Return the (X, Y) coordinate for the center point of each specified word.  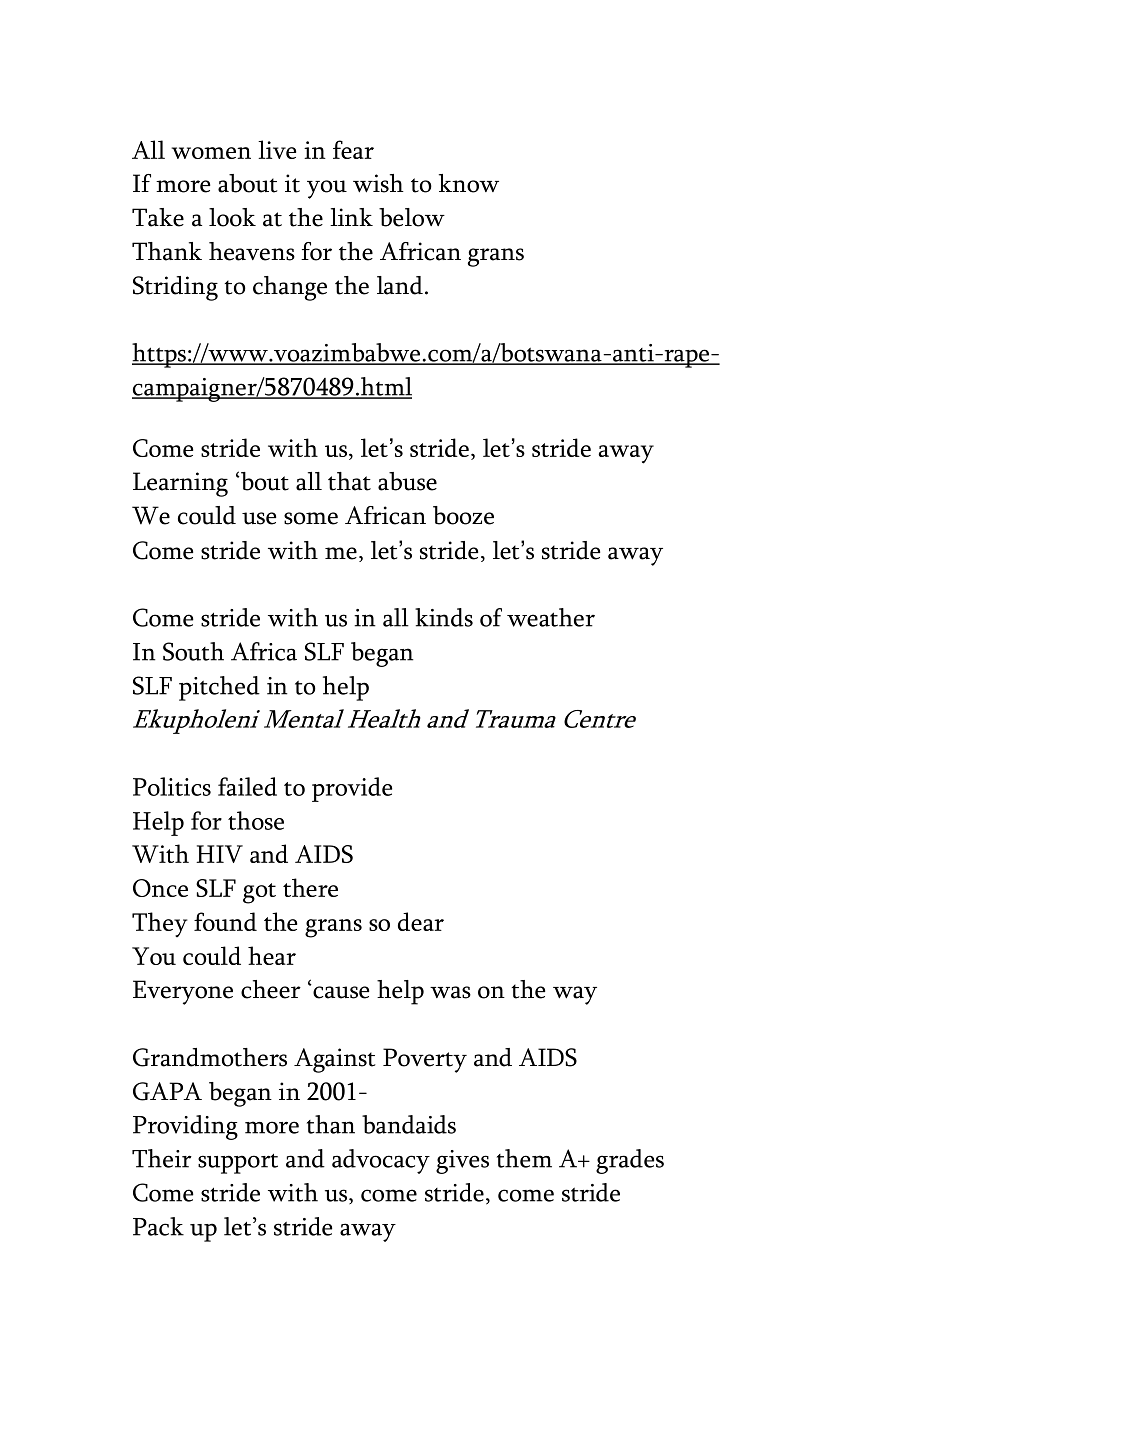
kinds (444, 617)
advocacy (381, 1161)
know (469, 183)
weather (551, 617)
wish (378, 183)
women (211, 153)
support (238, 1164)
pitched (219, 688)
